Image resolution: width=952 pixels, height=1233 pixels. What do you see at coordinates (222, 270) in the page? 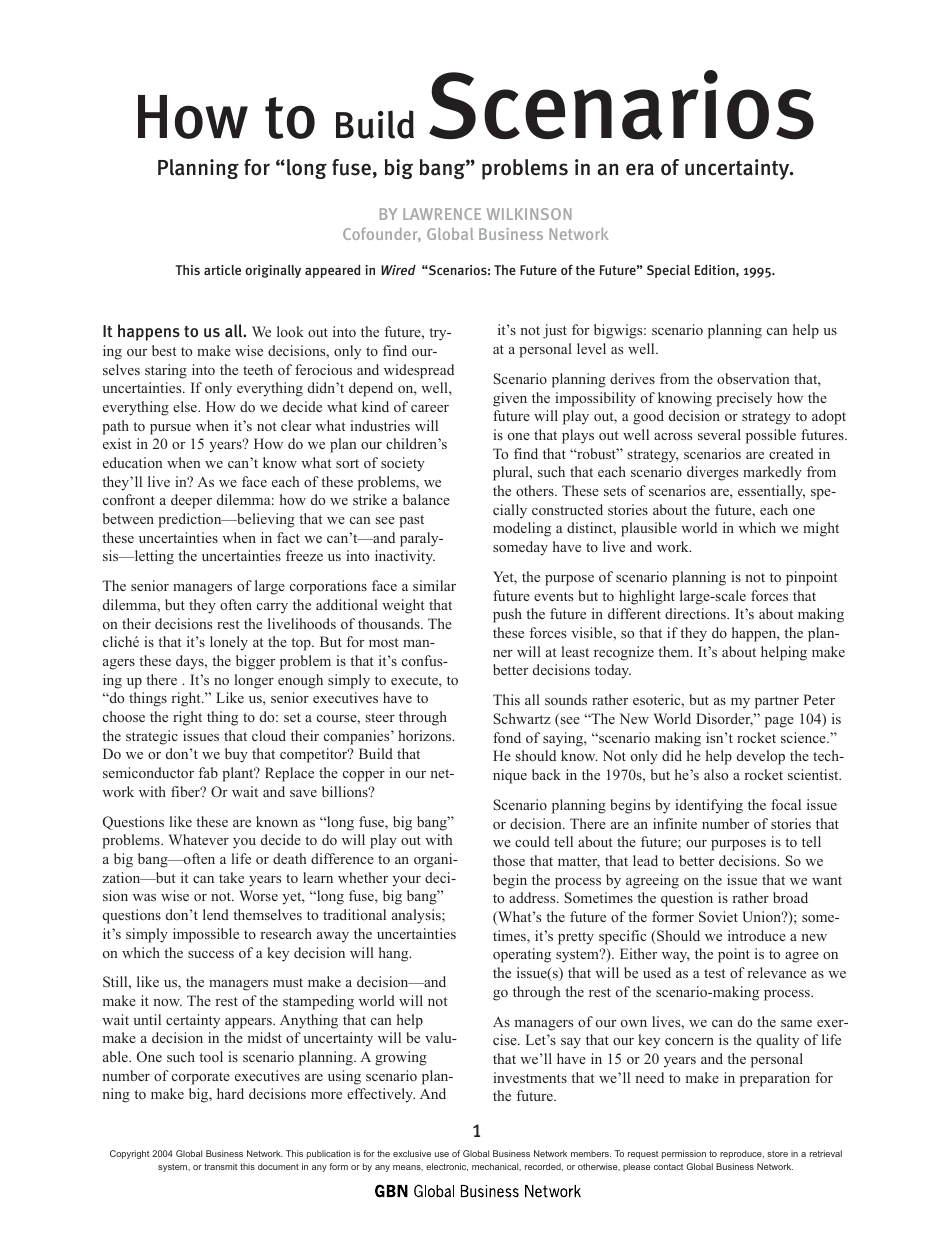
I see `article` at bounding box center [222, 270].
